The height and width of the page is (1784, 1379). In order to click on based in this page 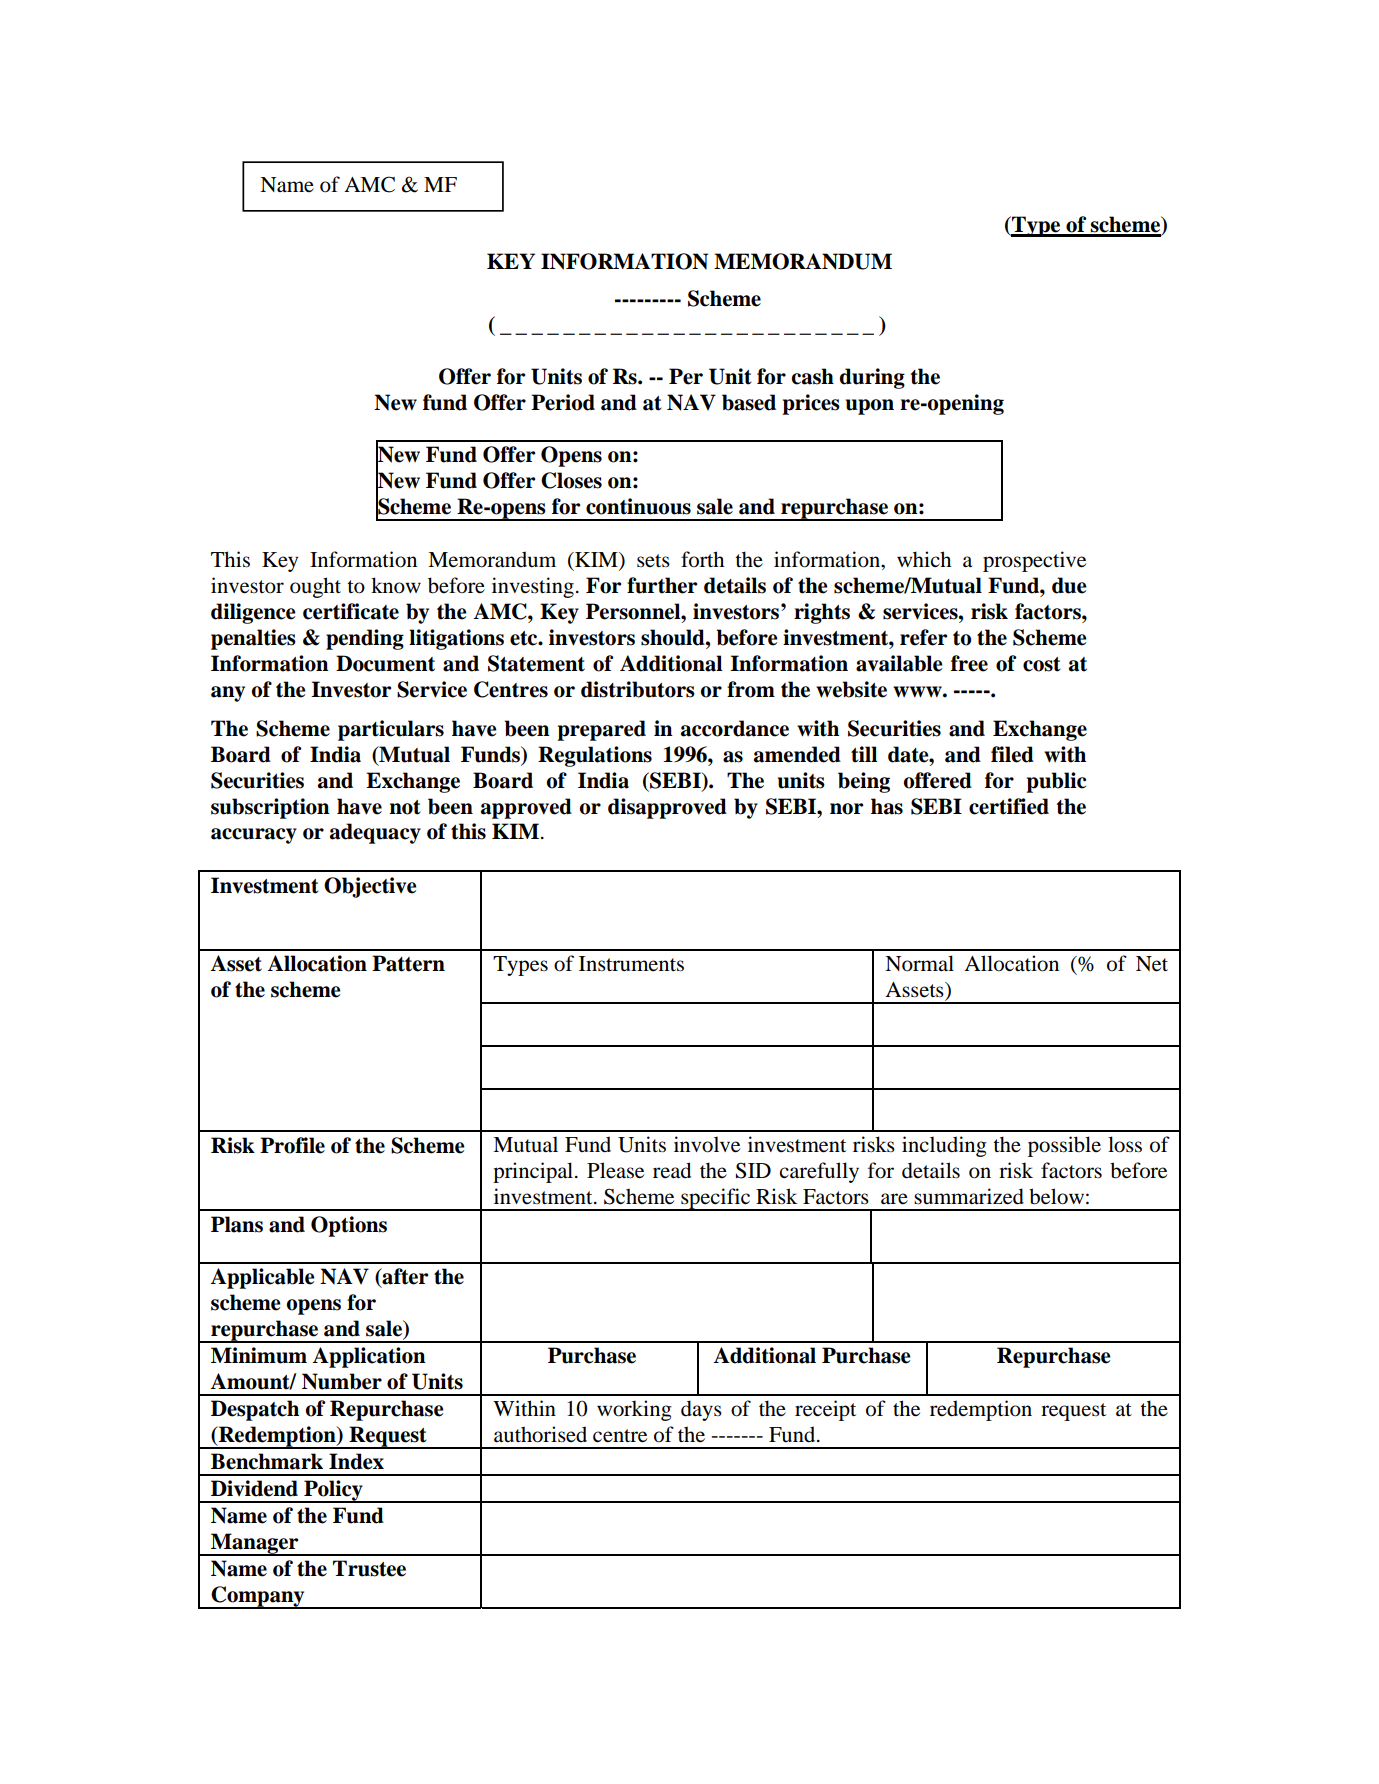, I will do `click(749, 402)`.
